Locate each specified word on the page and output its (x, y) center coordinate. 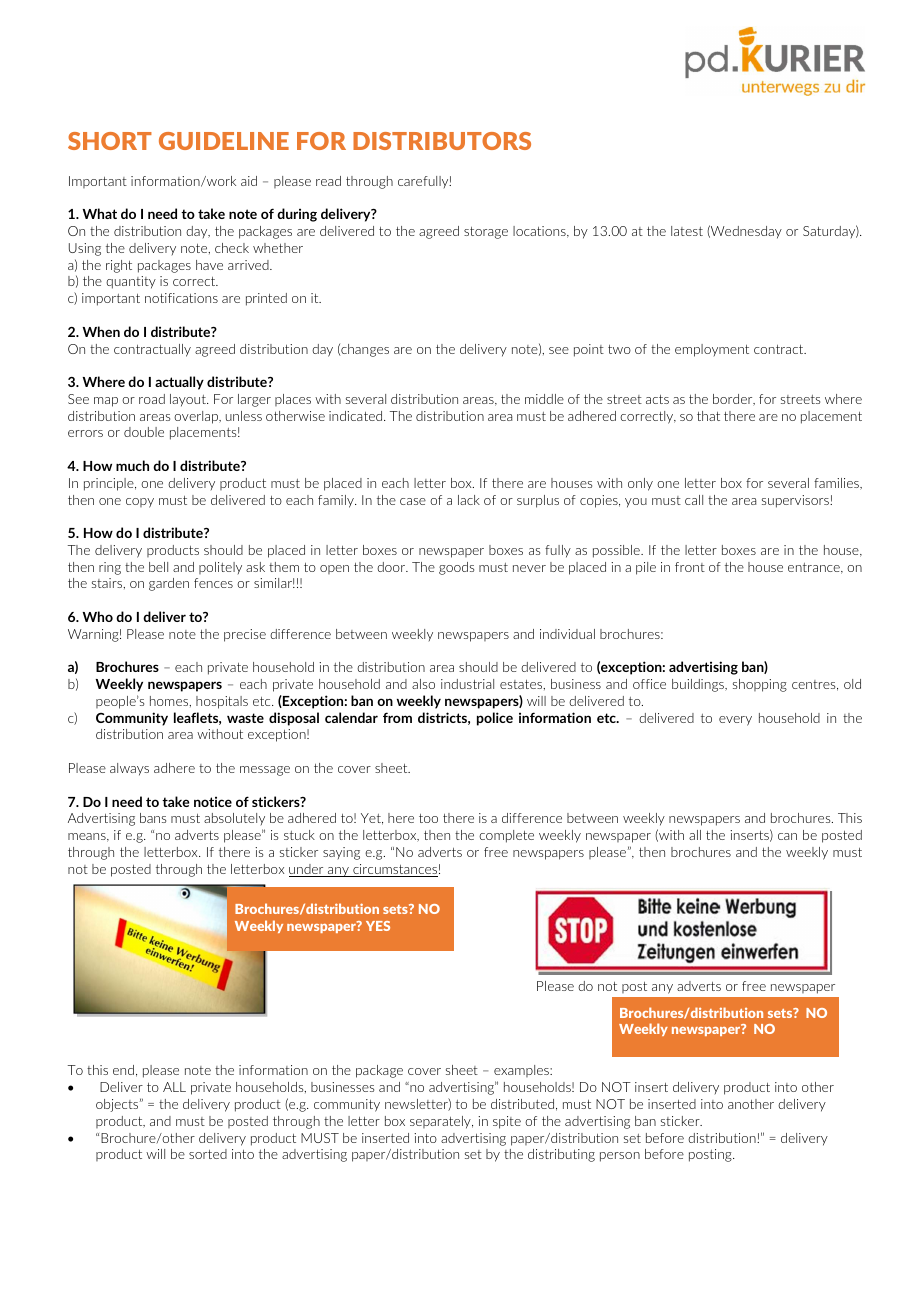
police (495, 719)
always (129, 769)
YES (378, 926)
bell (158, 567)
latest (687, 231)
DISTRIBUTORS (442, 141)
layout (189, 400)
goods (456, 568)
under (307, 870)
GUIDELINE (224, 141)
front (690, 567)
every (735, 721)
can (787, 836)
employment (712, 350)
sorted (208, 1154)
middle (544, 399)
